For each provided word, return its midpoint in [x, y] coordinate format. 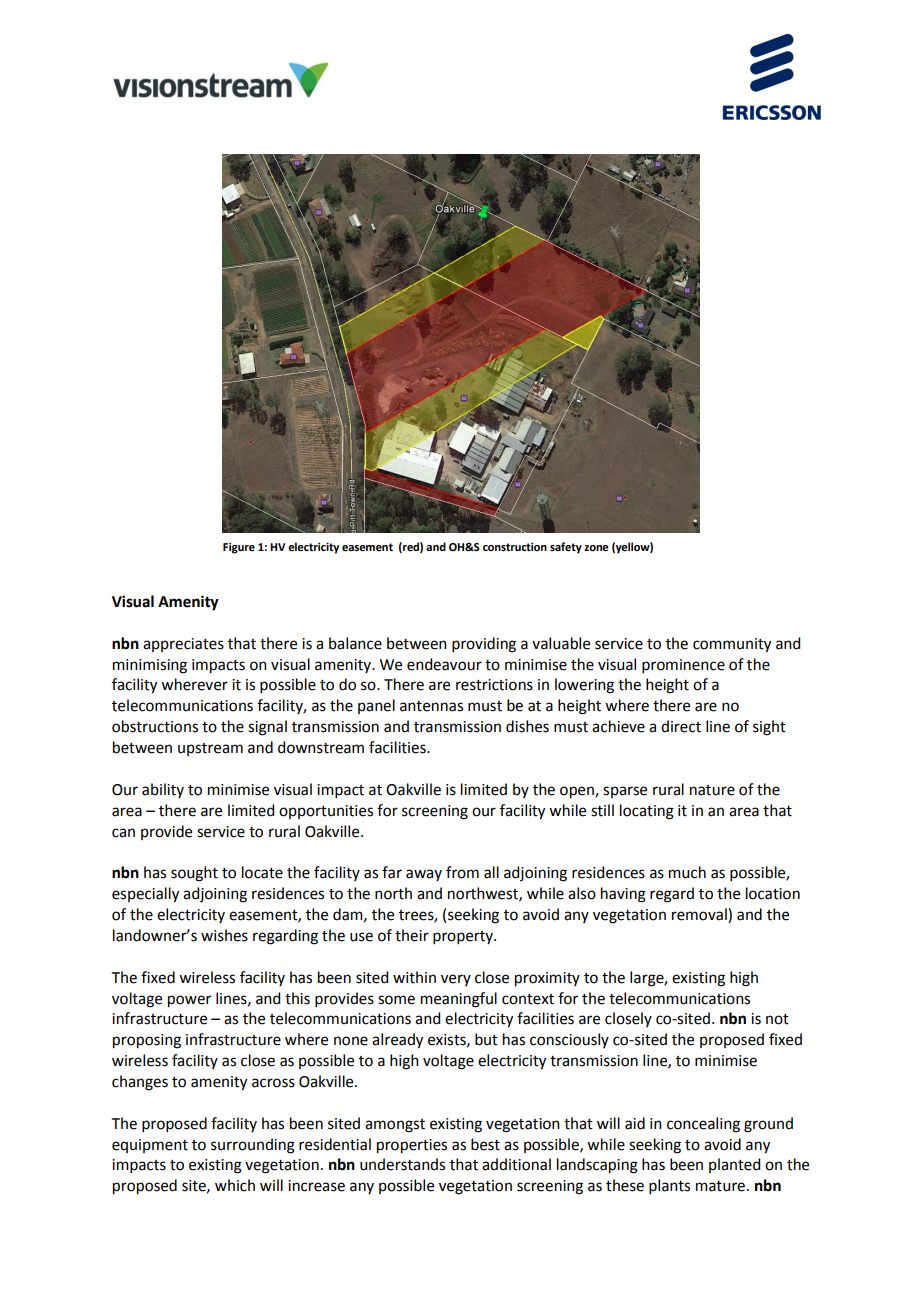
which [235, 1185]
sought [194, 874]
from [462, 872]
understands [402, 1164]
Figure [239, 548]
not [777, 1019]
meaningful [459, 1000]
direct [681, 726]
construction [515, 547]
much [687, 872]
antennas [431, 706]
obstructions [155, 726]
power [189, 1001]
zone [596, 548]
